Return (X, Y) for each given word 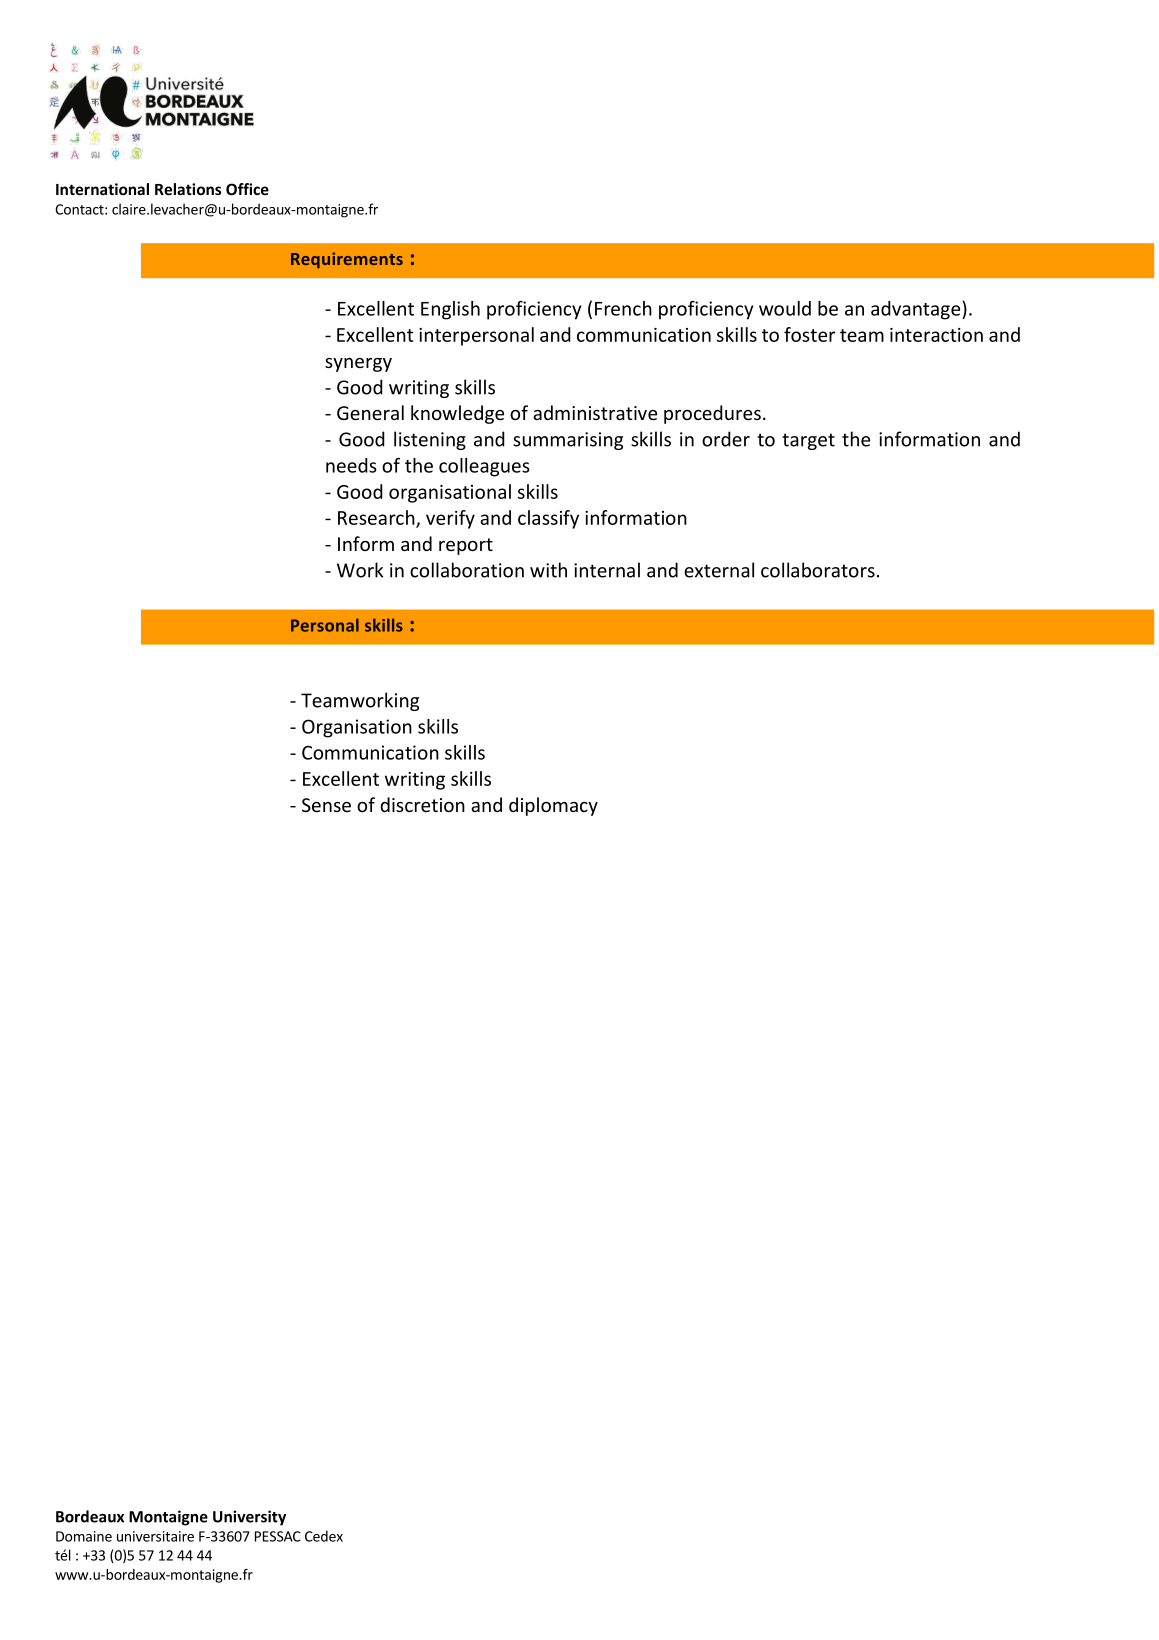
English (450, 310)
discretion (422, 804)
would (785, 308)
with (548, 570)
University (249, 1518)
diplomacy (553, 806)
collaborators (818, 570)
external (719, 570)
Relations (188, 189)
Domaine (84, 1536)
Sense (326, 805)
